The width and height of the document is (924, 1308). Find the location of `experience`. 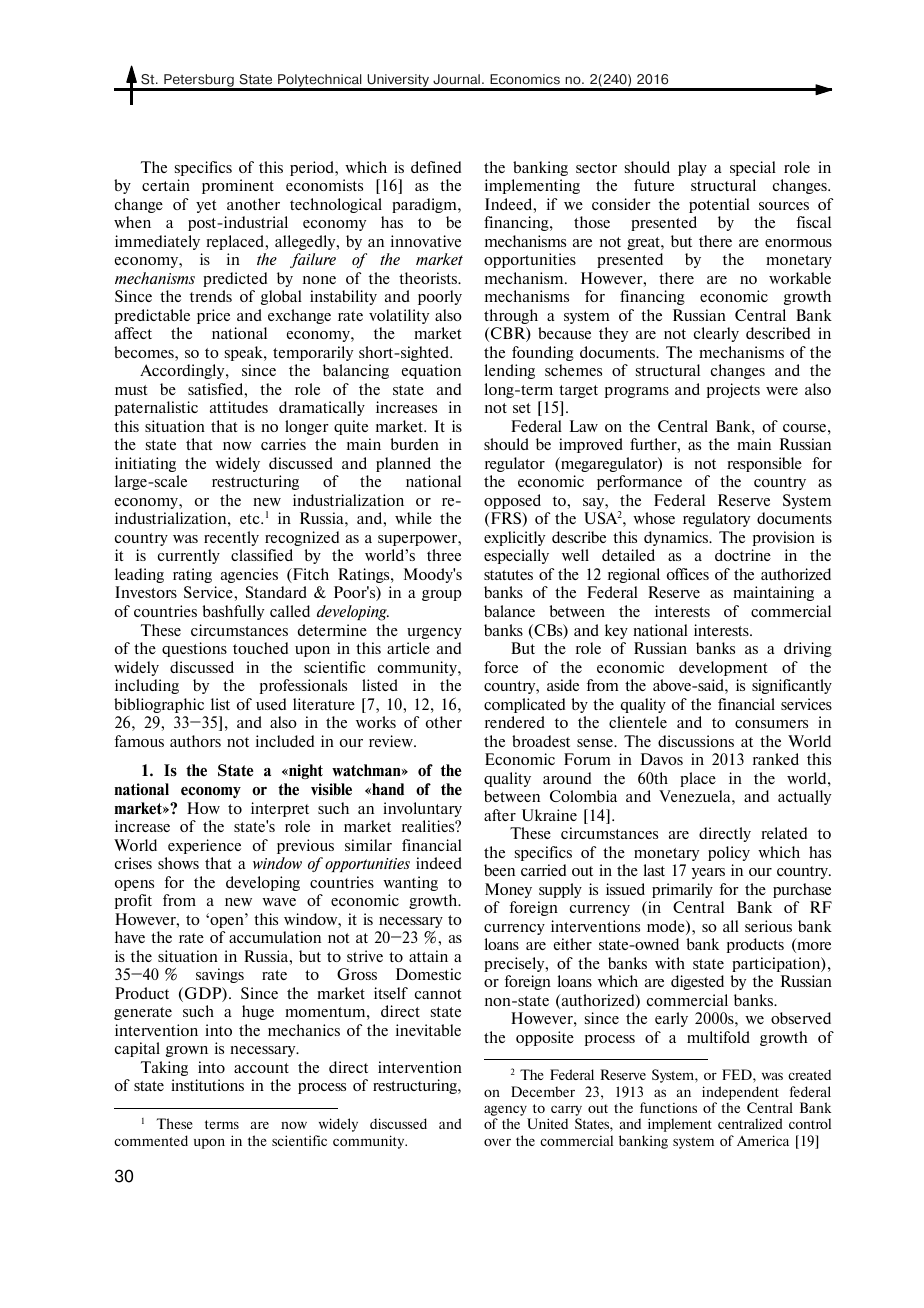

experience is located at coordinates (204, 846).
